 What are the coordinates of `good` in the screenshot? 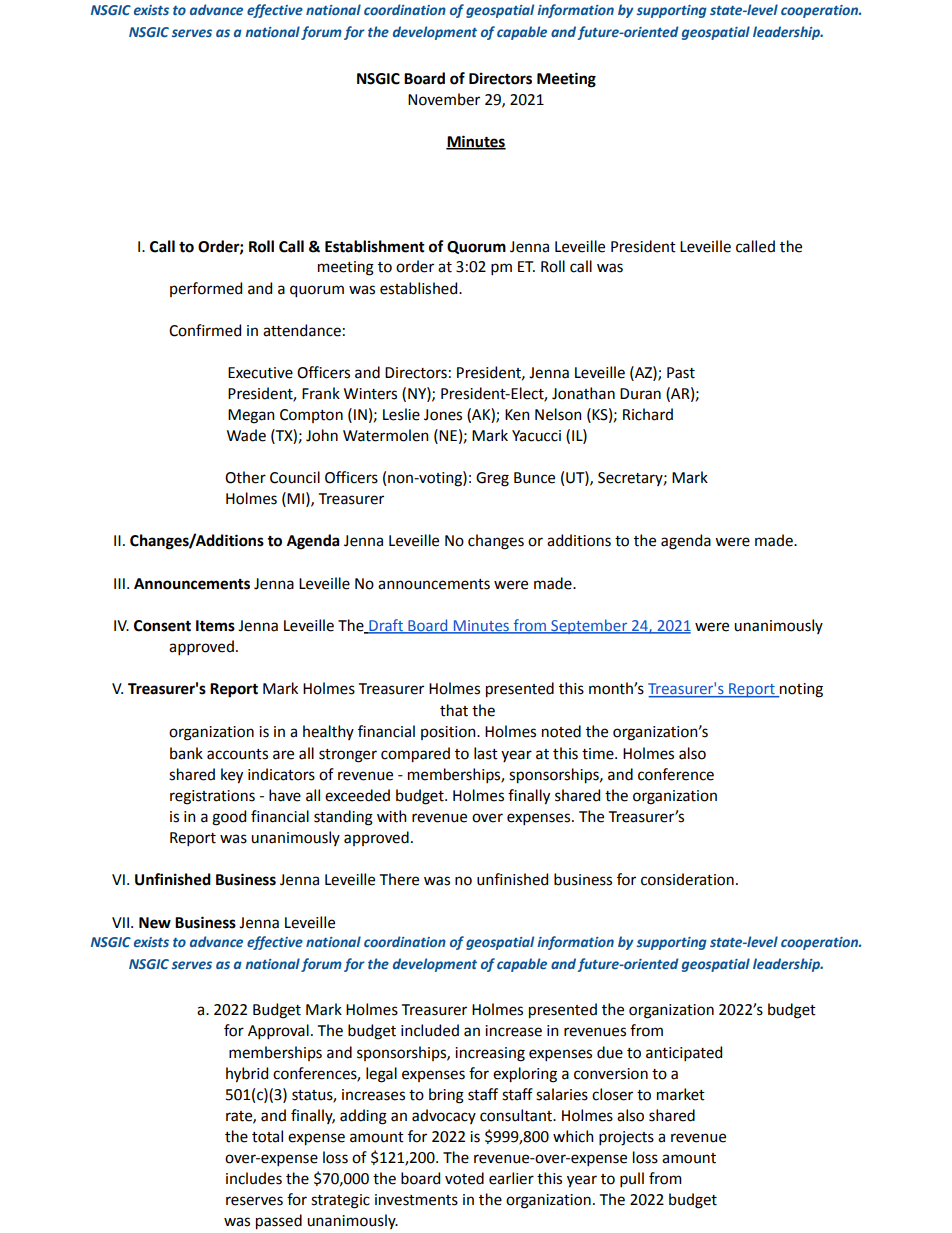 It's located at (229, 818).
